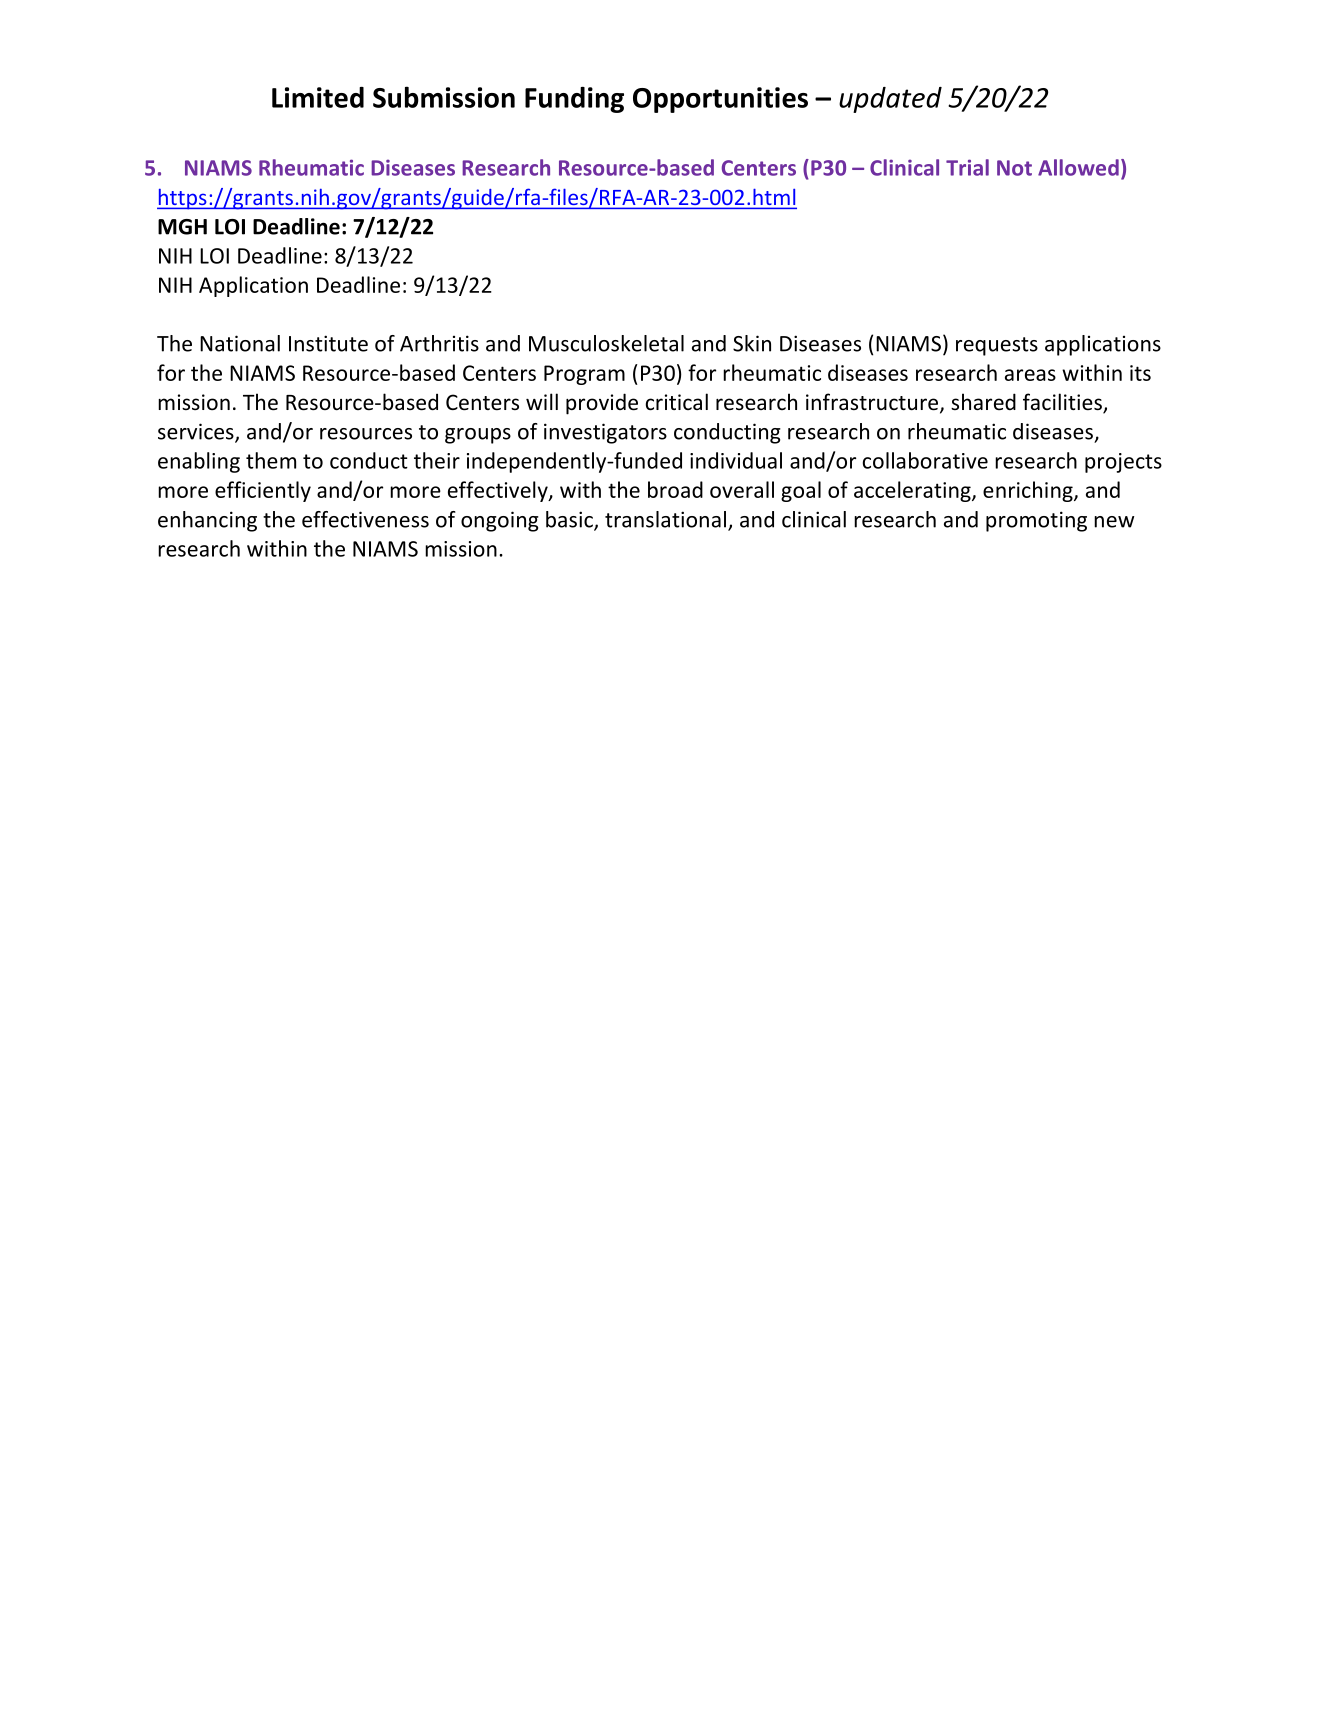 This document has width=1335, height=1728. I want to click on updated, so click(890, 100).
